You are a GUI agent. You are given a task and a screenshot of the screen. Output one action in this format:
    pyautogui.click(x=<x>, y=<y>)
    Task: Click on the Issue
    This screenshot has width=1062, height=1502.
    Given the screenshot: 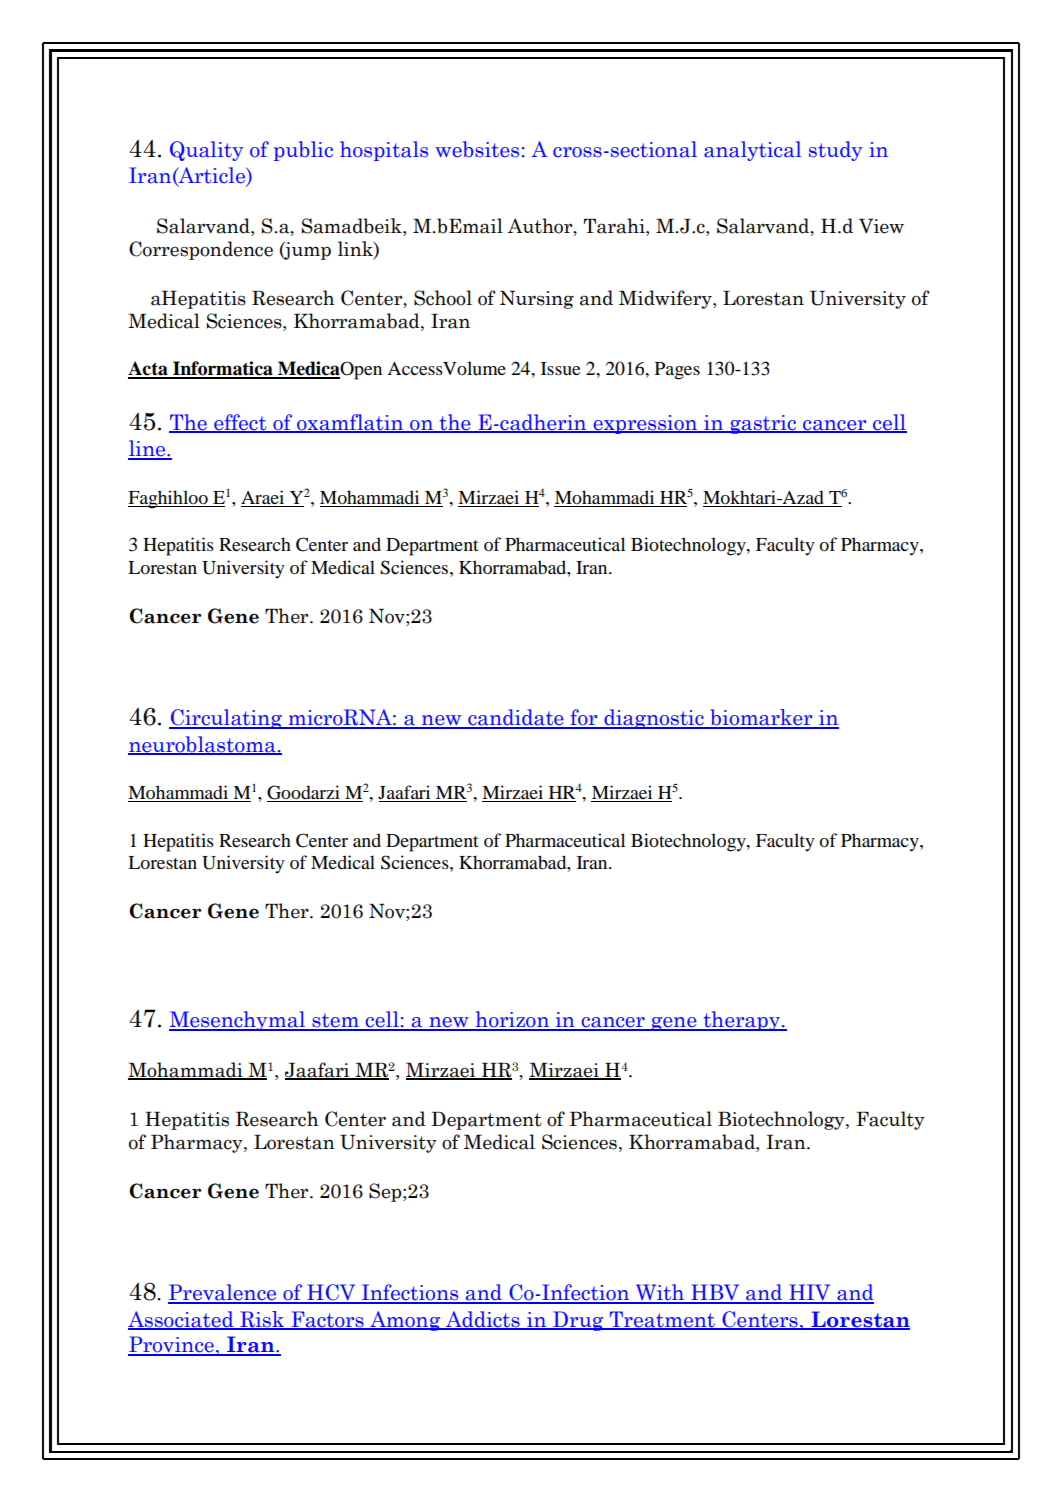 What is the action you would take?
    pyautogui.click(x=561, y=368)
